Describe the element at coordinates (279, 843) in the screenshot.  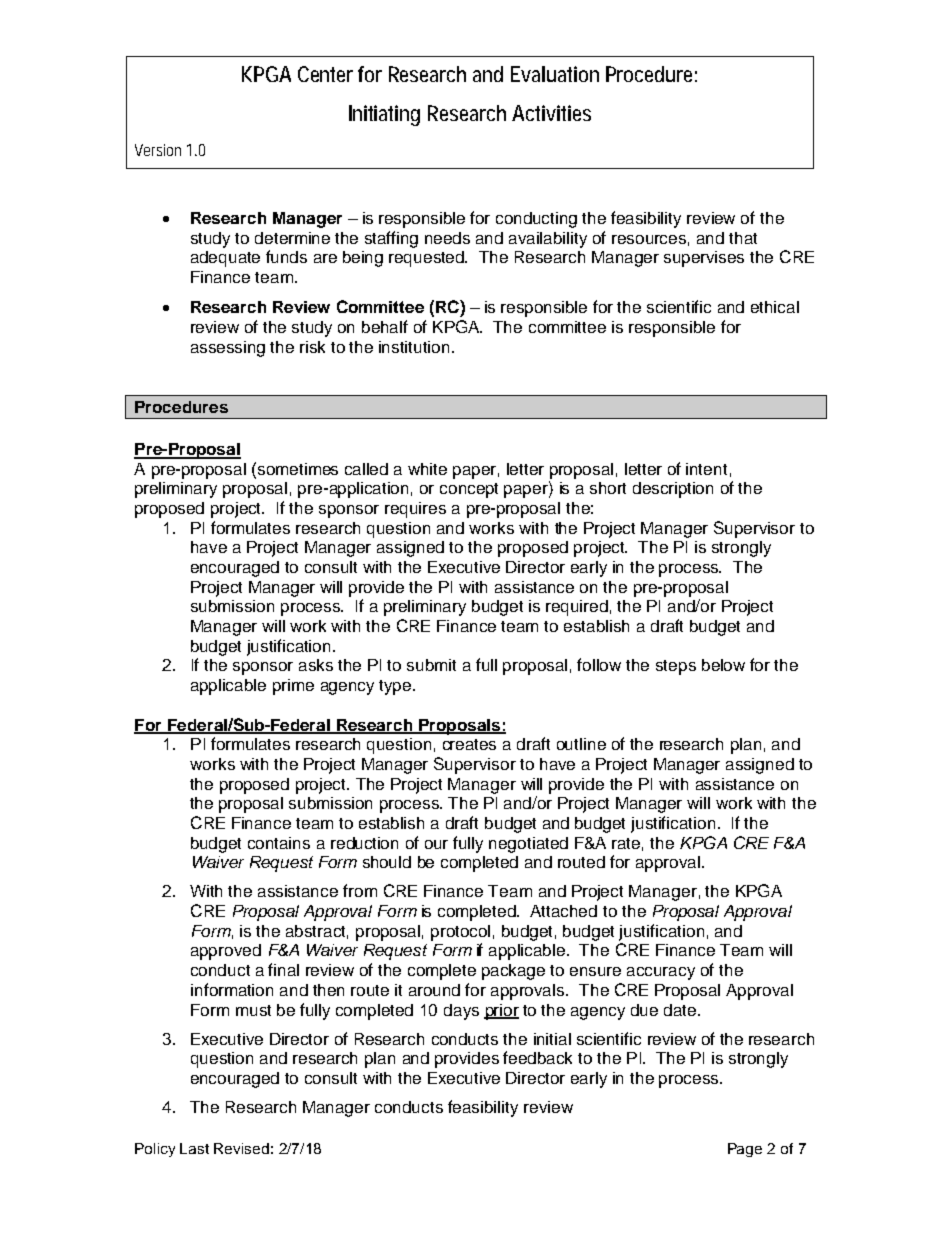
I see `contains` at that location.
